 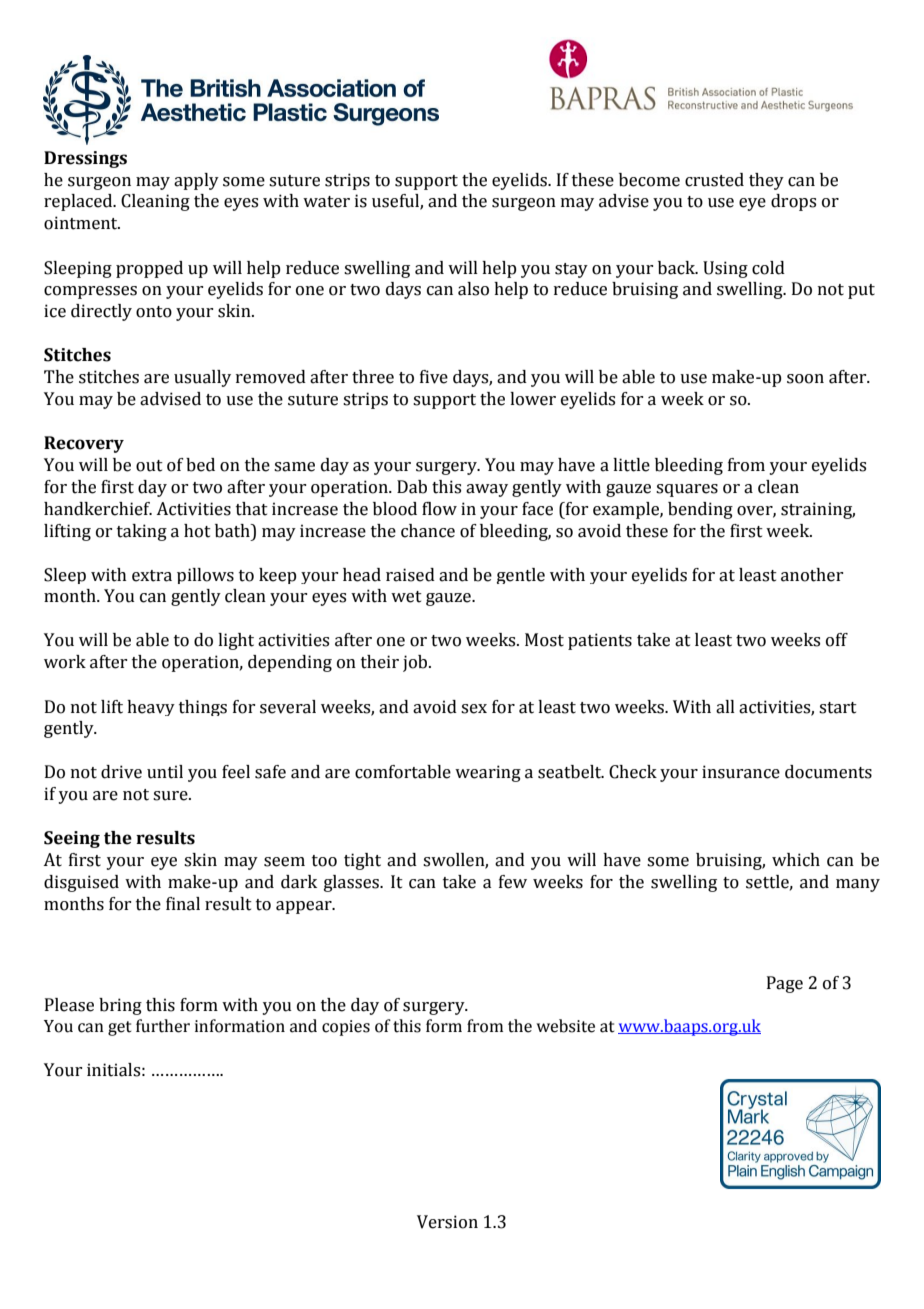 I want to click on start, so click(x=838, y=708).
